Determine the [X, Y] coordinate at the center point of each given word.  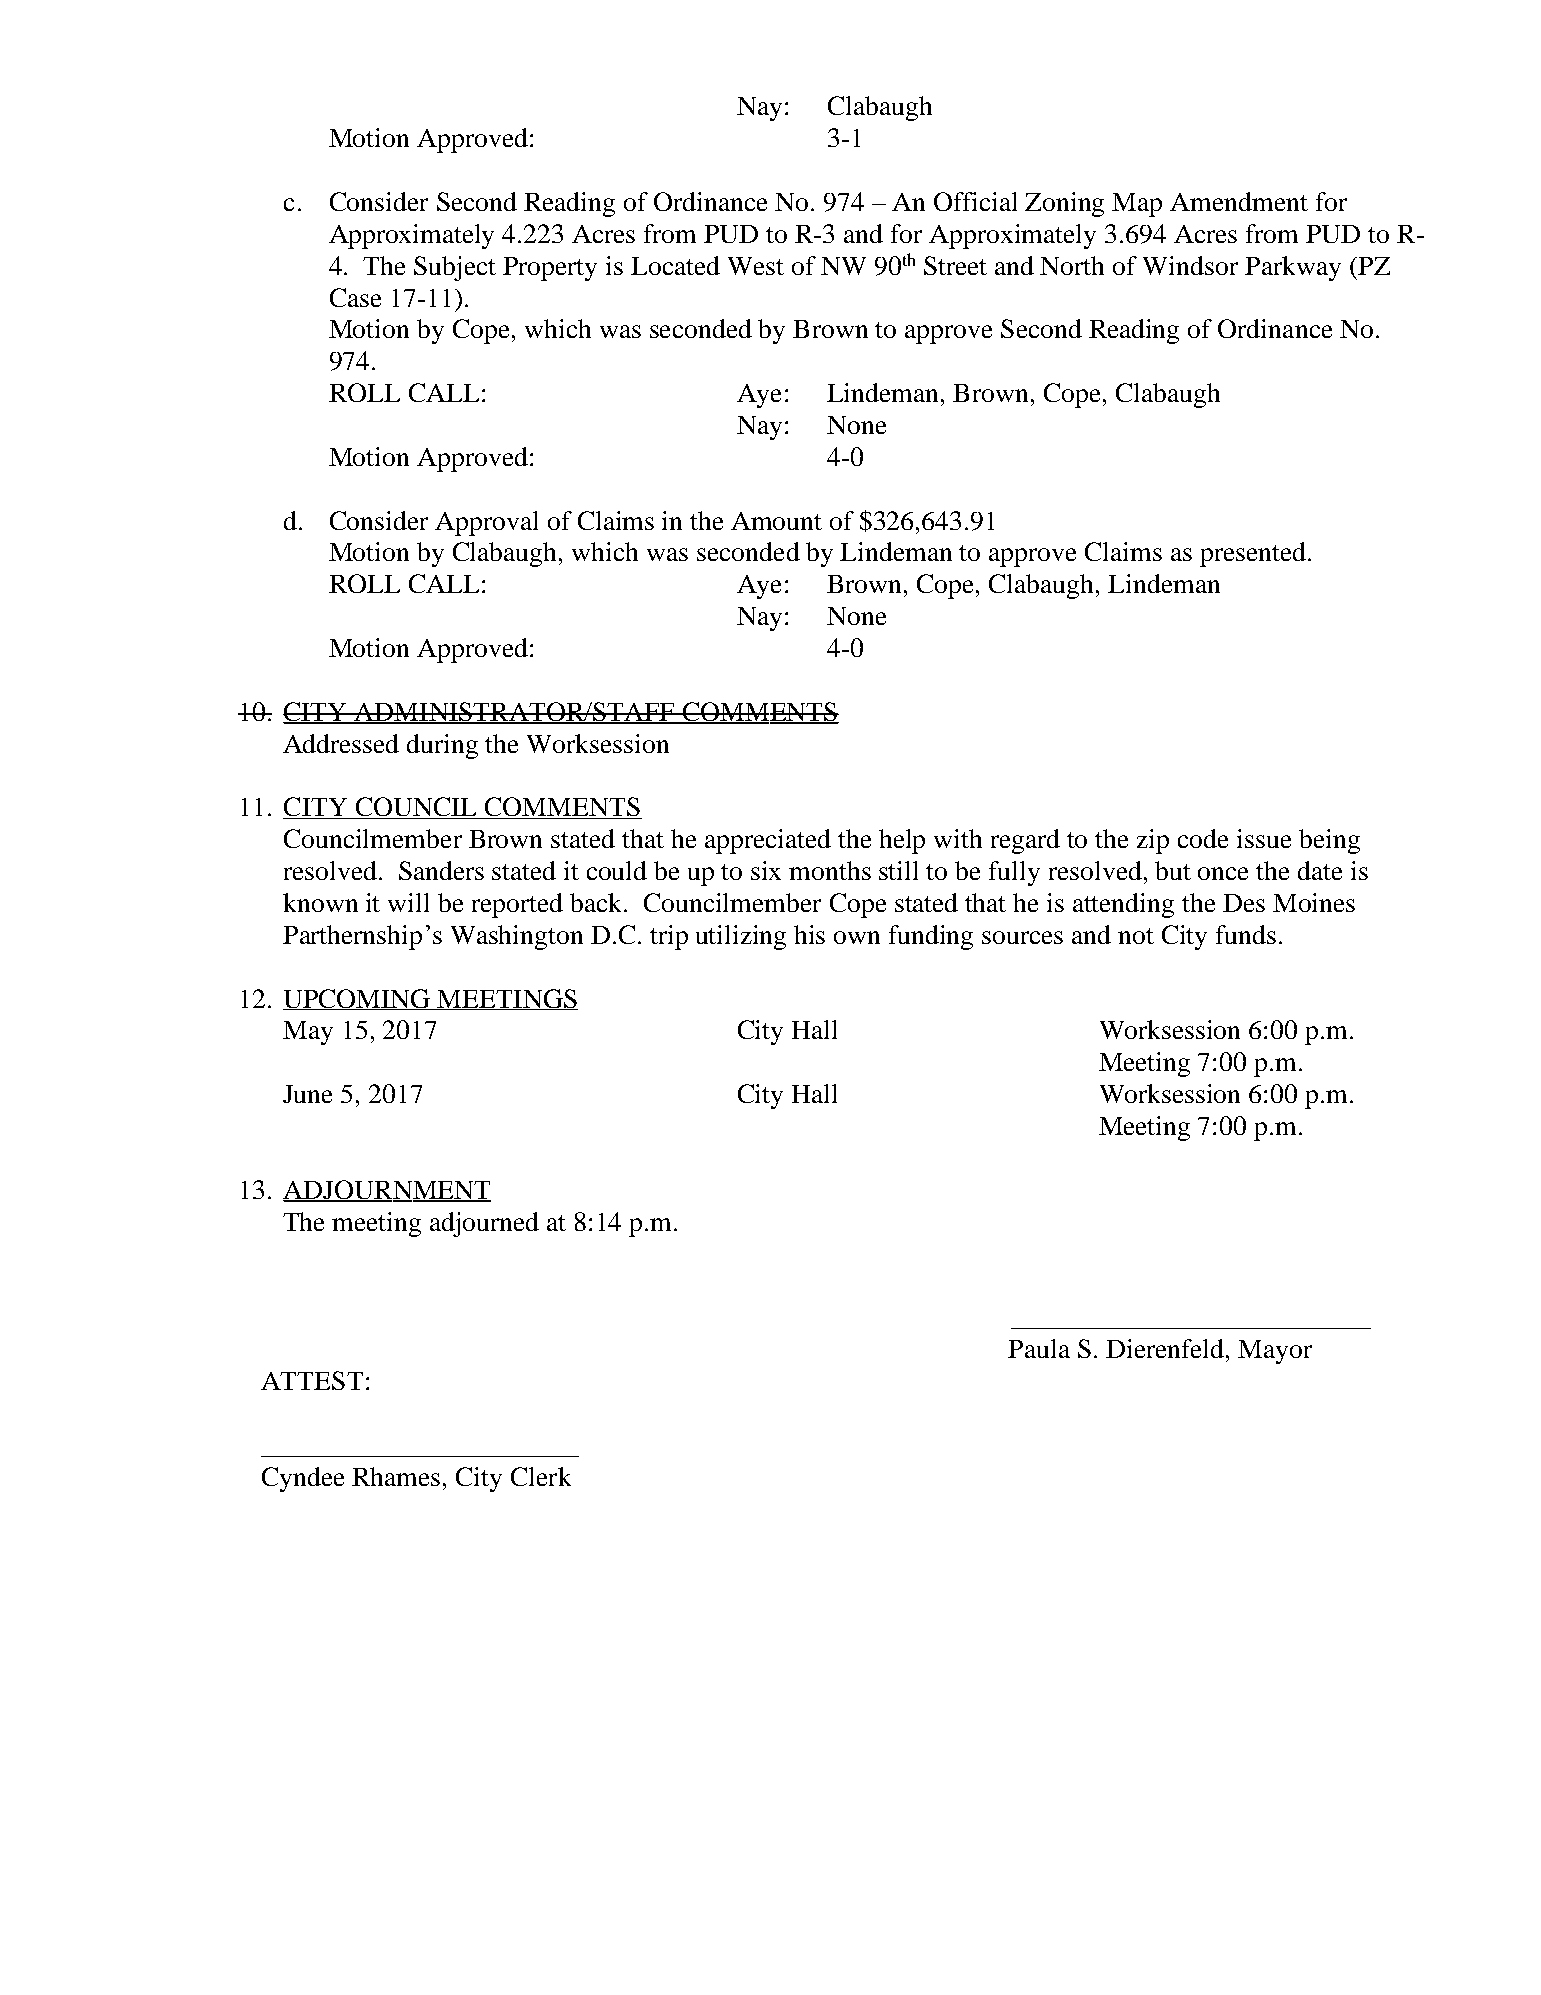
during [442, 746]
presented [1254, 554]
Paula [1039, 1348]
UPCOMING [358, 999]
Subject [455, 268]
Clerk [541, 1476]
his [809, 934]
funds [1246, 934]
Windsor [1190, 265]
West [756, 266]
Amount [776, 521]
